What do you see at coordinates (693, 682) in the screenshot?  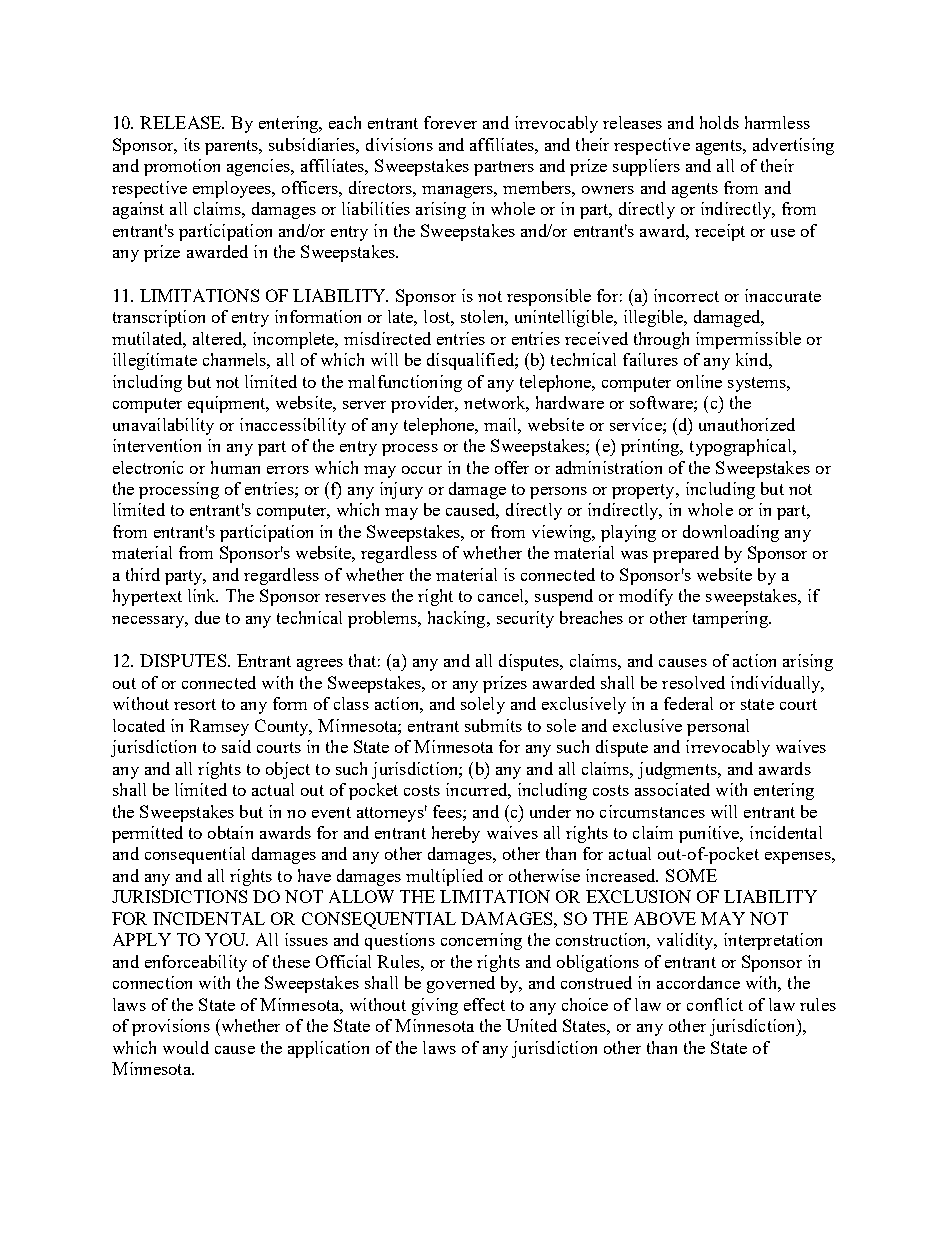 I see `resolved` at bounding box center [693, 682].
